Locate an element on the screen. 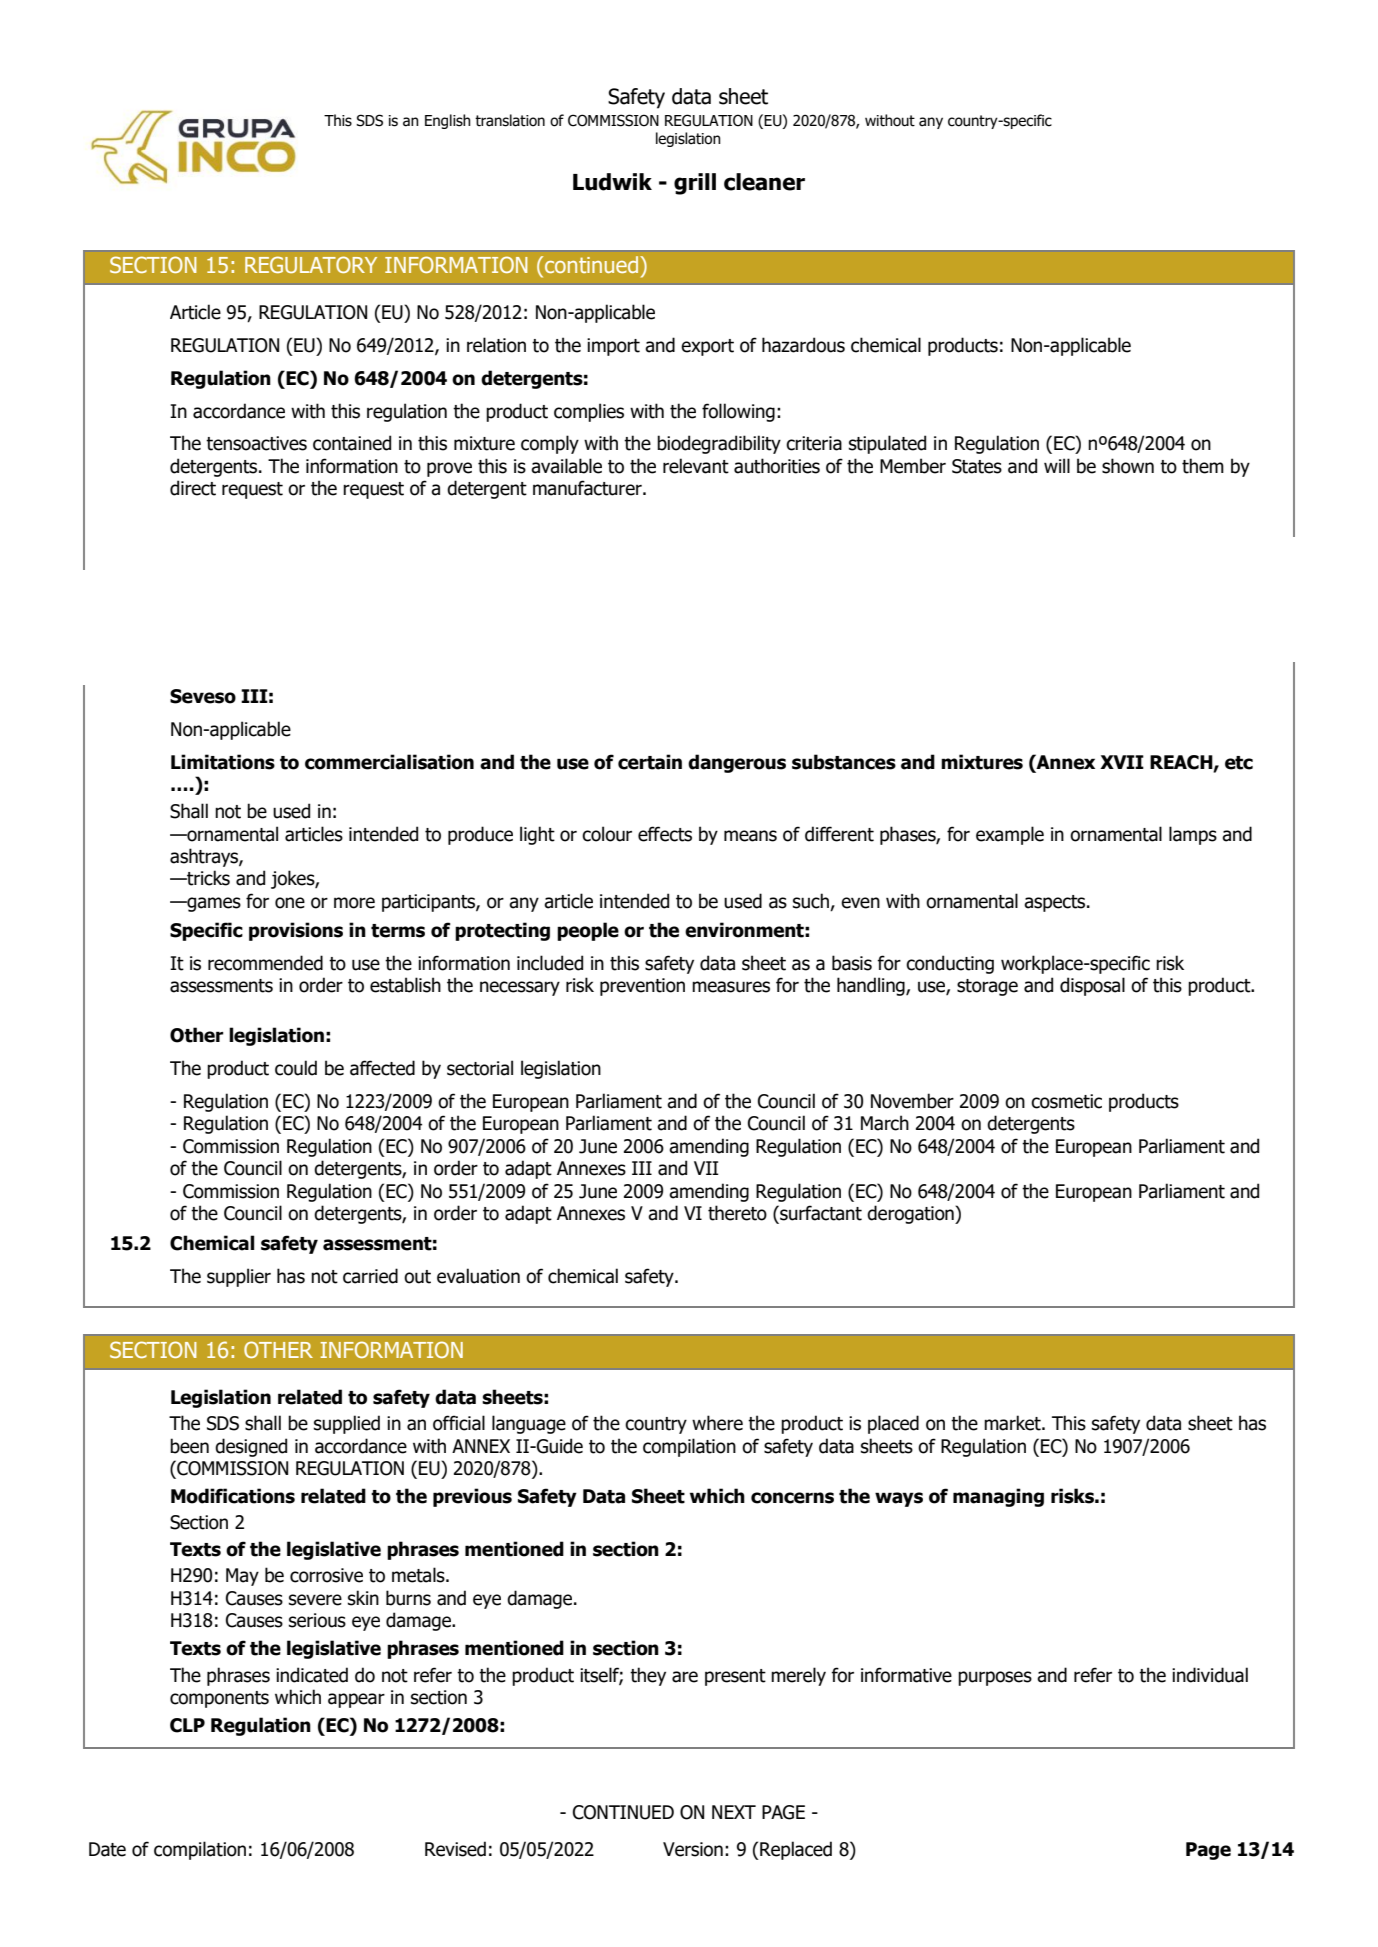  where is located at coordinates (717, 1423).
